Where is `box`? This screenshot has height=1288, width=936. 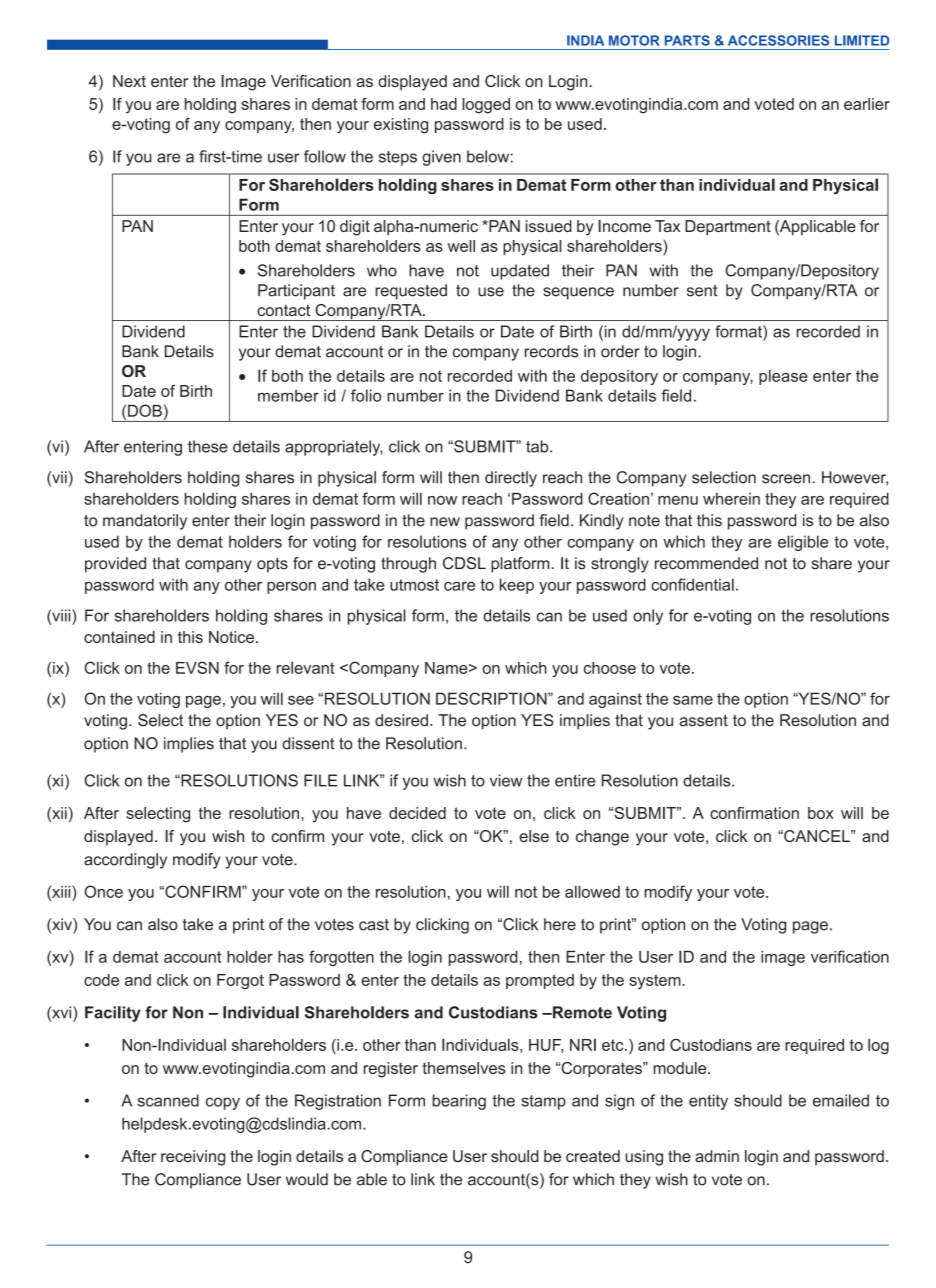
box is located at coordinates (821, 813).
